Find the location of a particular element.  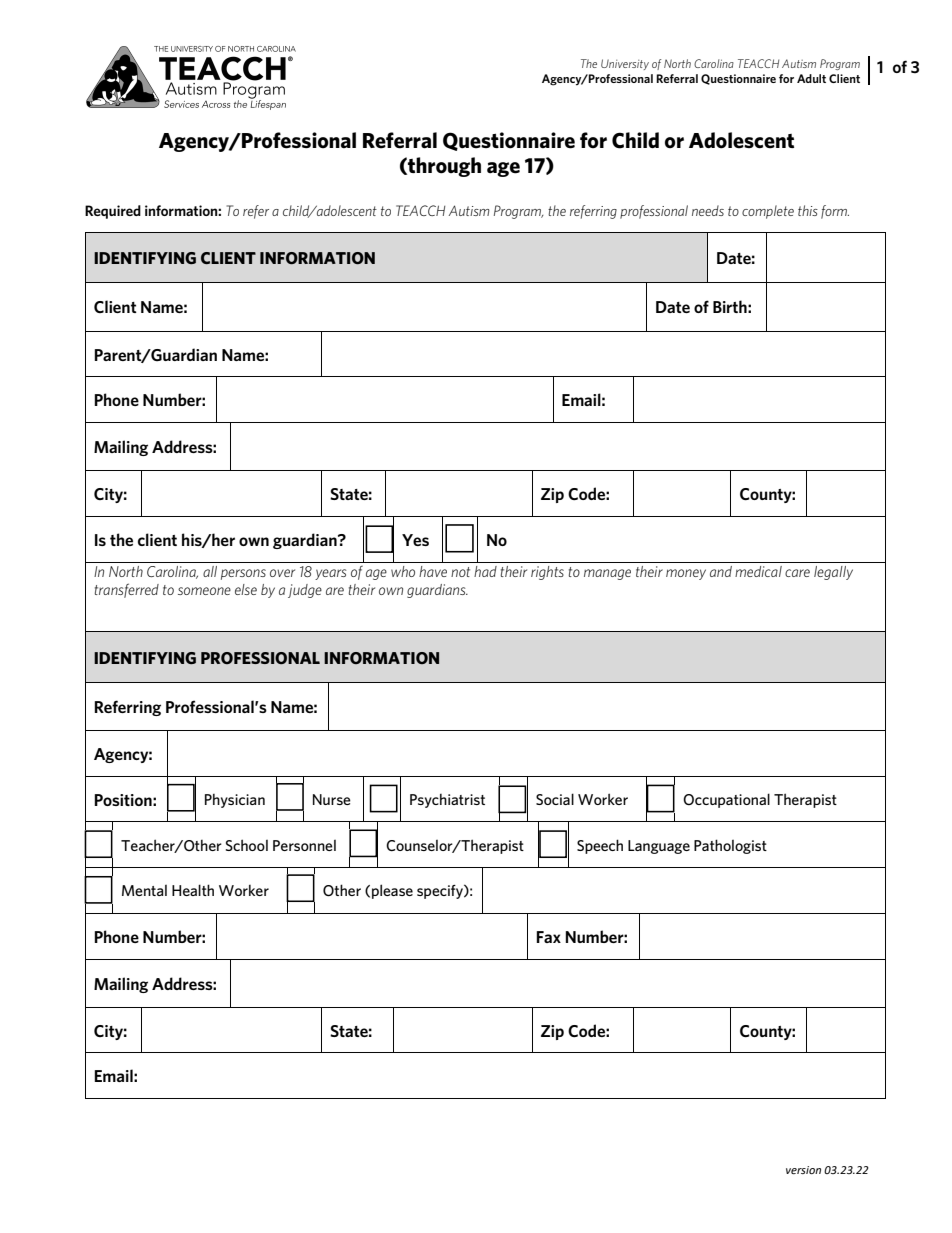

Fax is located at coordinates (548, 937).
